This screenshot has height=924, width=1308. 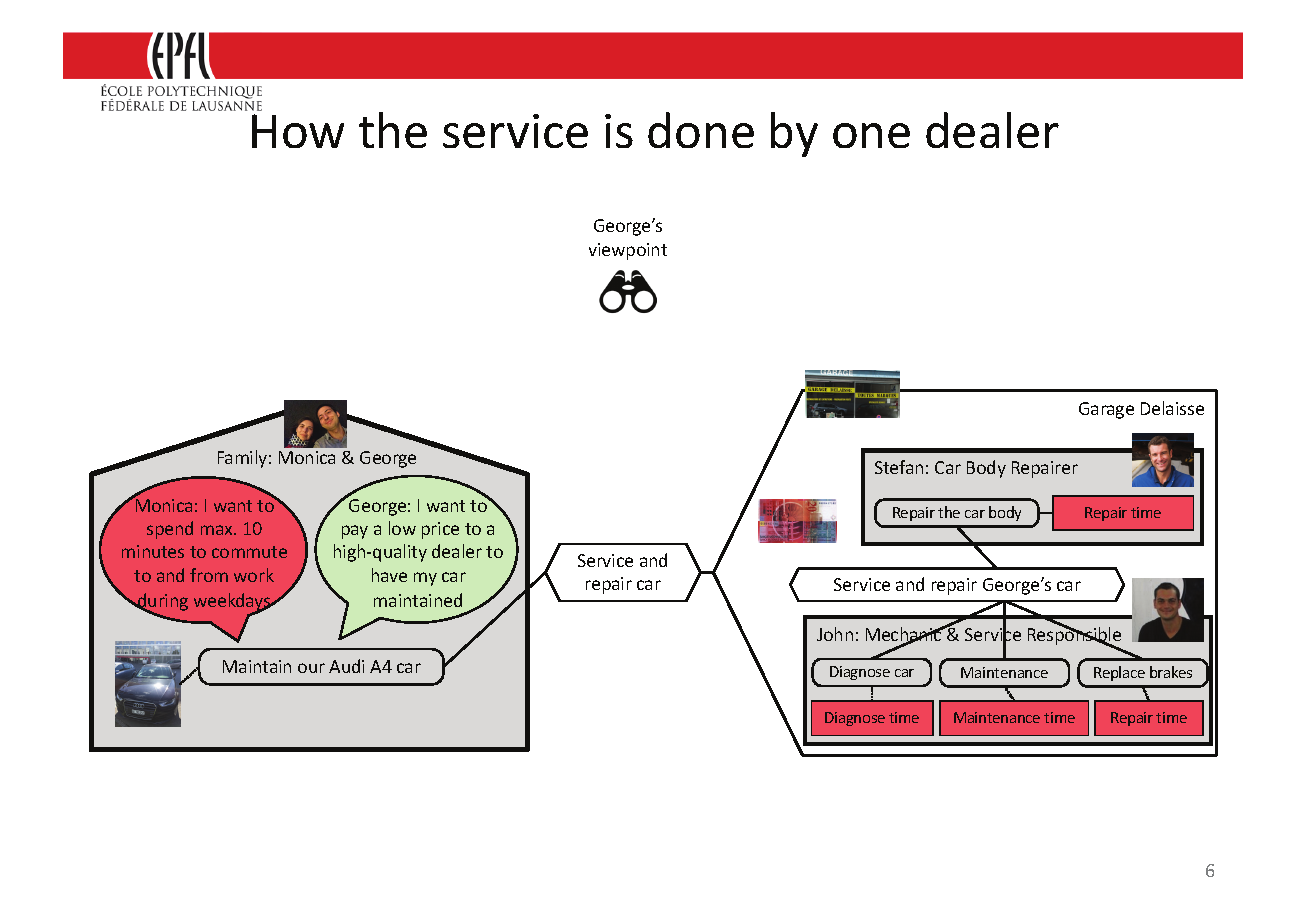 What do you see at coordinates (355, 532) in the screenshot?
I see `pay` at bounding box center [355, 532].
